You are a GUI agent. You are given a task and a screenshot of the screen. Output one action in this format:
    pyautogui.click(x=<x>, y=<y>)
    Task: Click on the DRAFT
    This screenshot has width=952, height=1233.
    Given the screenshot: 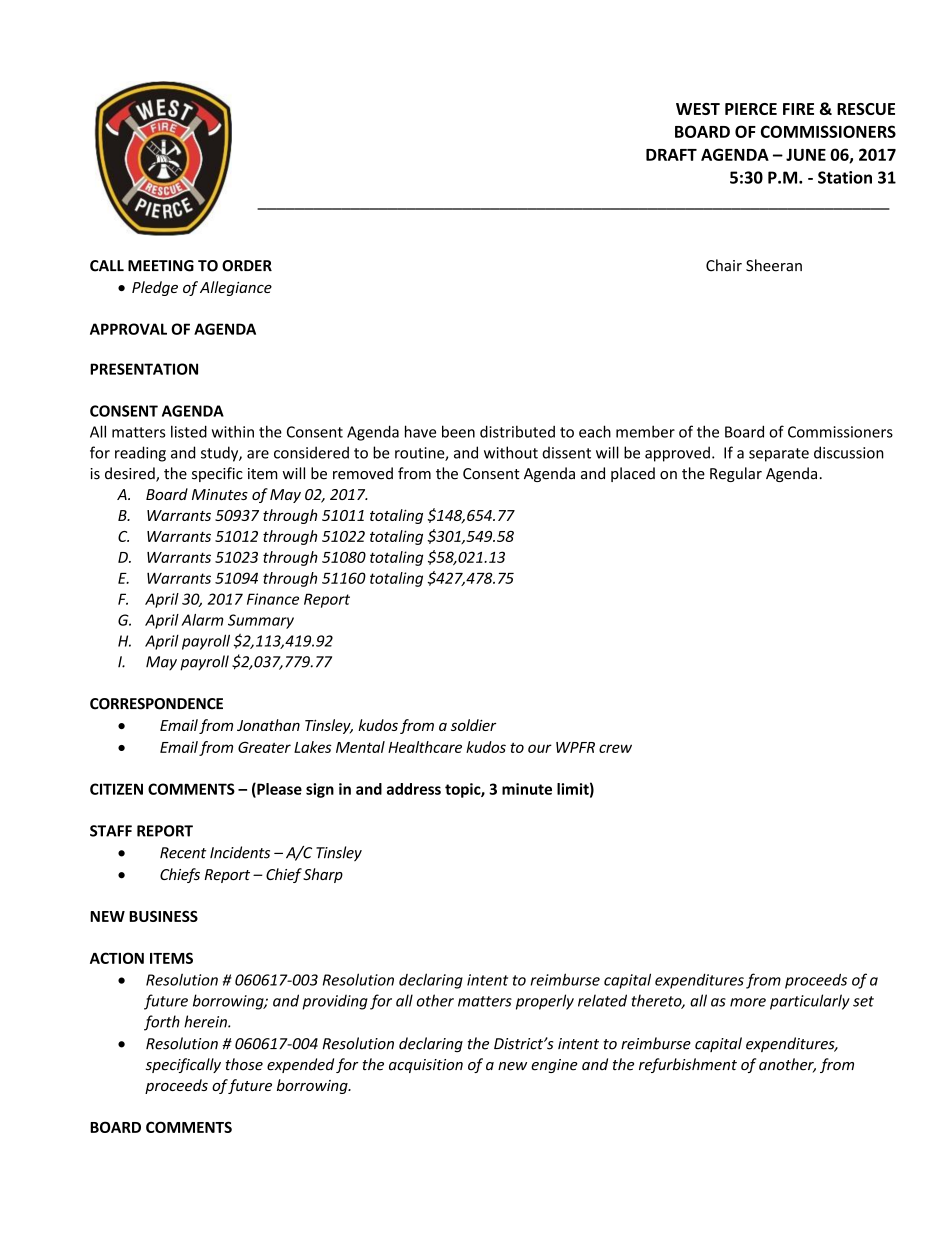 What is the action you would take?
    pyautogui.click(x=671, y=155)
